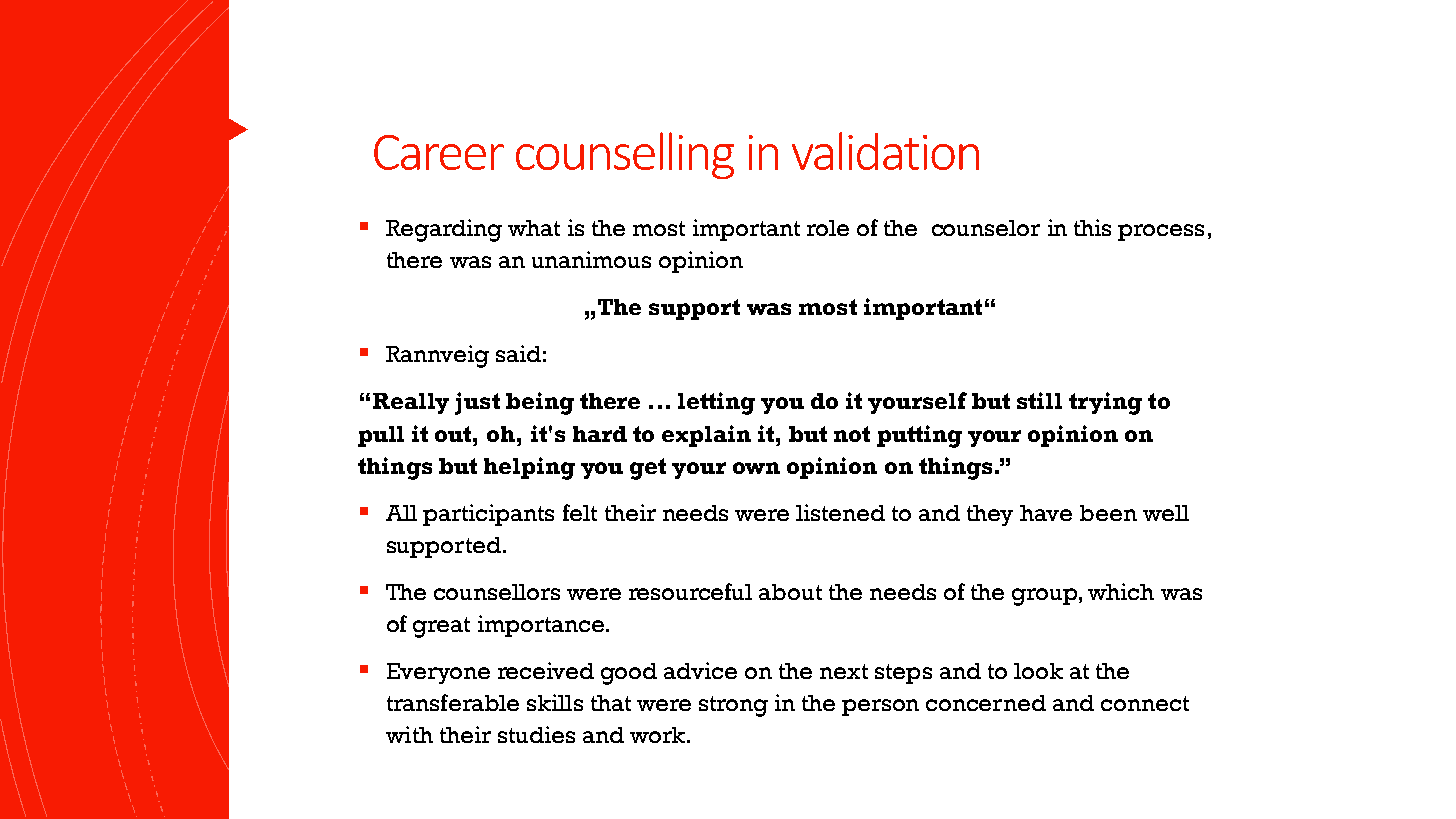 The height and width of the screenshot is (819, 1456). I want to click on helping, so click(529, 468).
